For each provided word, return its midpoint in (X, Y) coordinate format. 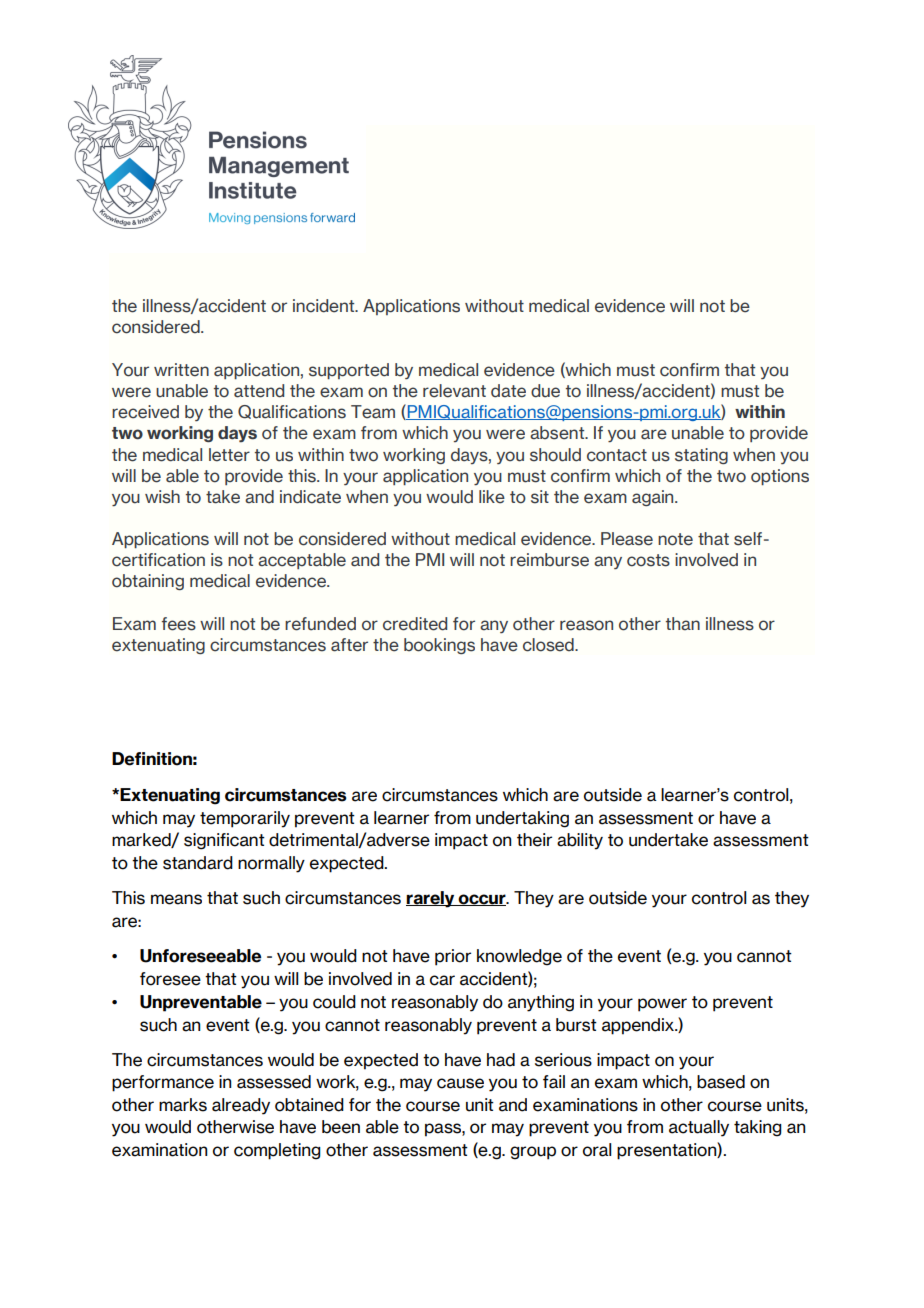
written (181, 370)
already (241, 1106)
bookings (439, 646)
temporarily (245, 819)
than (683, 624)
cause (460, 1083)
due (545, 391)
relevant (454, 391)
